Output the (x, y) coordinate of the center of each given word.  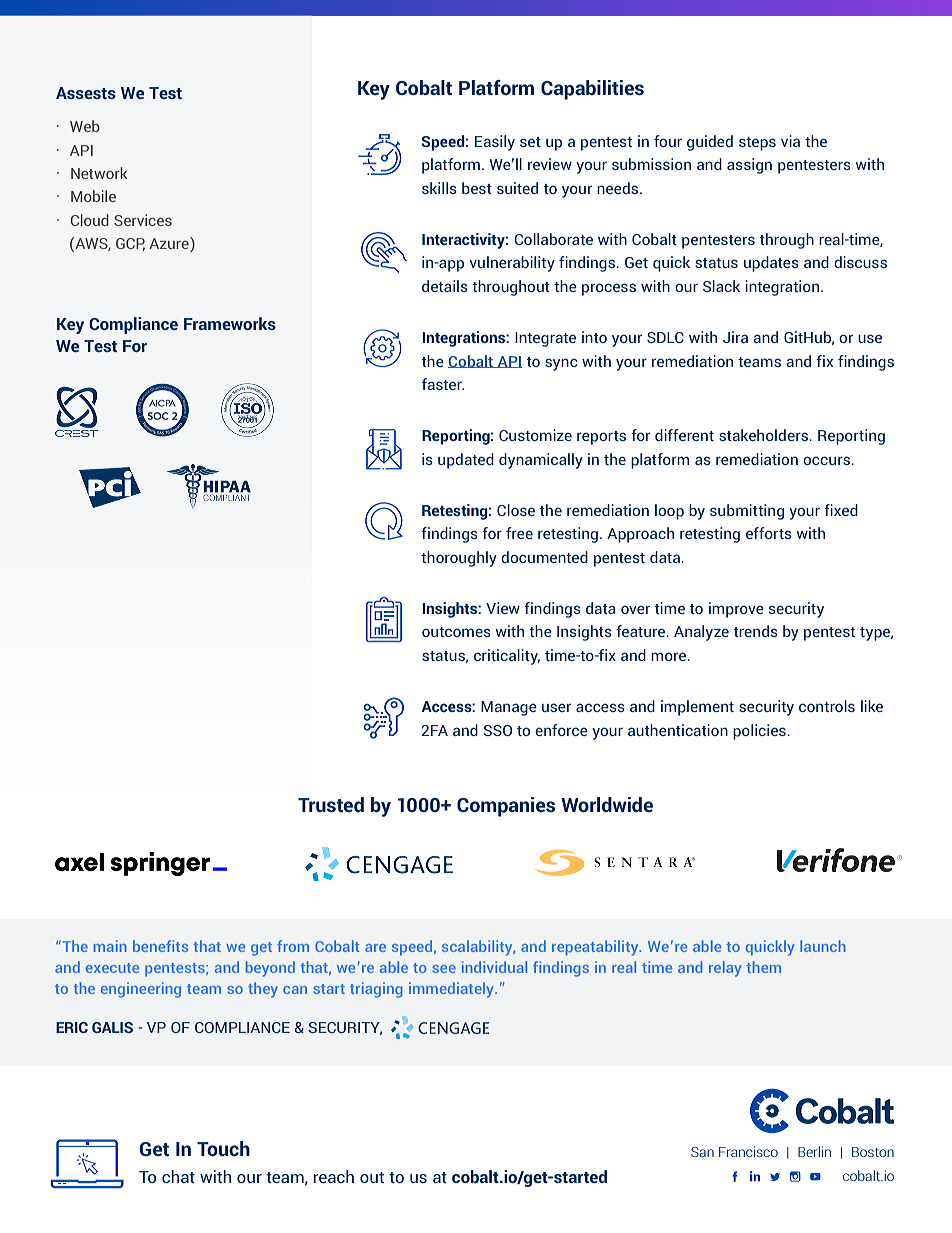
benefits (160, 946)
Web (85, 126)
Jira (735, 337)
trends (756, 631)
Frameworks (230, 323)
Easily (495, 143)
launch (823, 946)
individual (494, 967)
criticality (507, 657)
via (790, 141)
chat (178, 1176)
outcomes (456, 632)
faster (443, 384)
